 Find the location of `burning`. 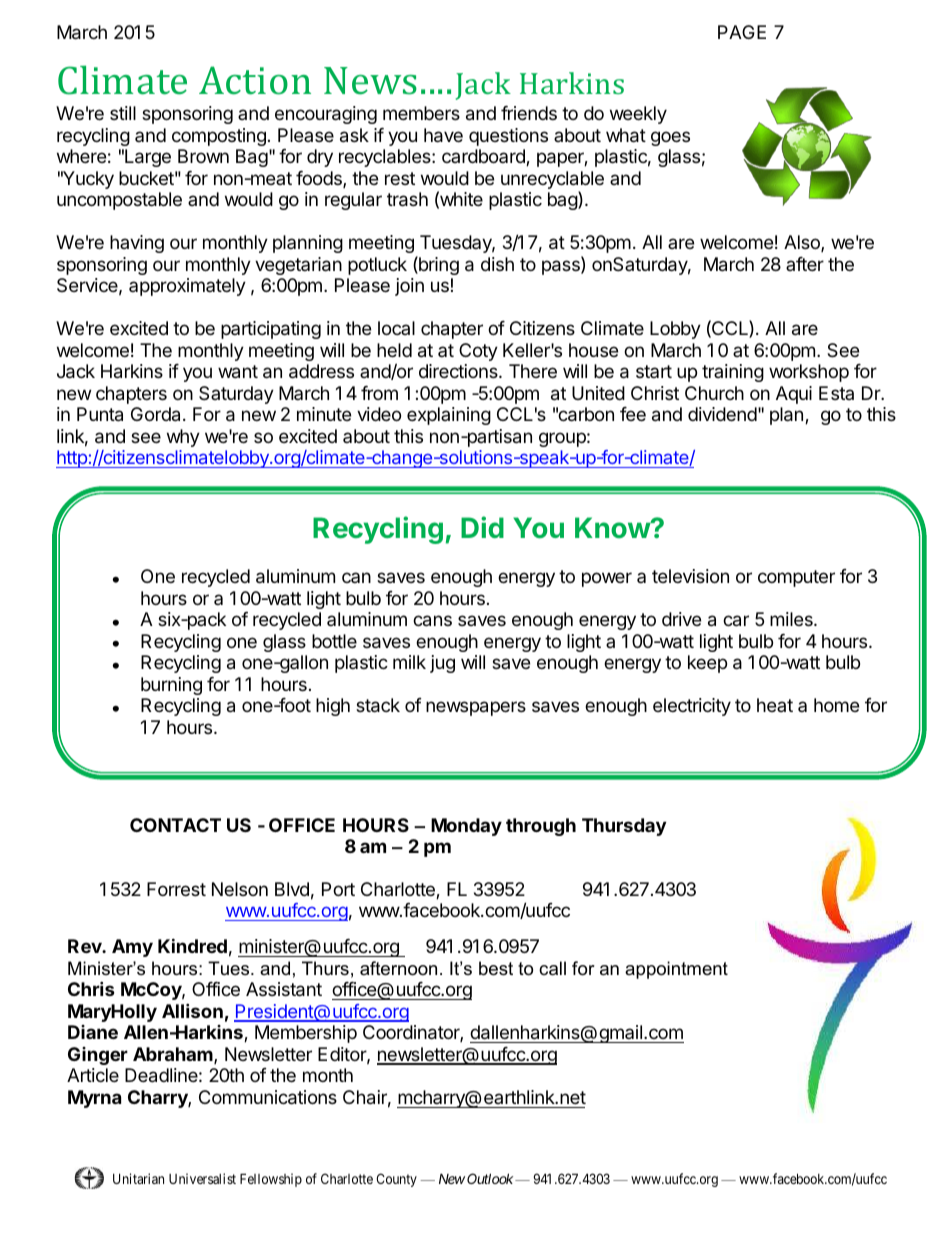

burning is located at coordinates (171, 686).
